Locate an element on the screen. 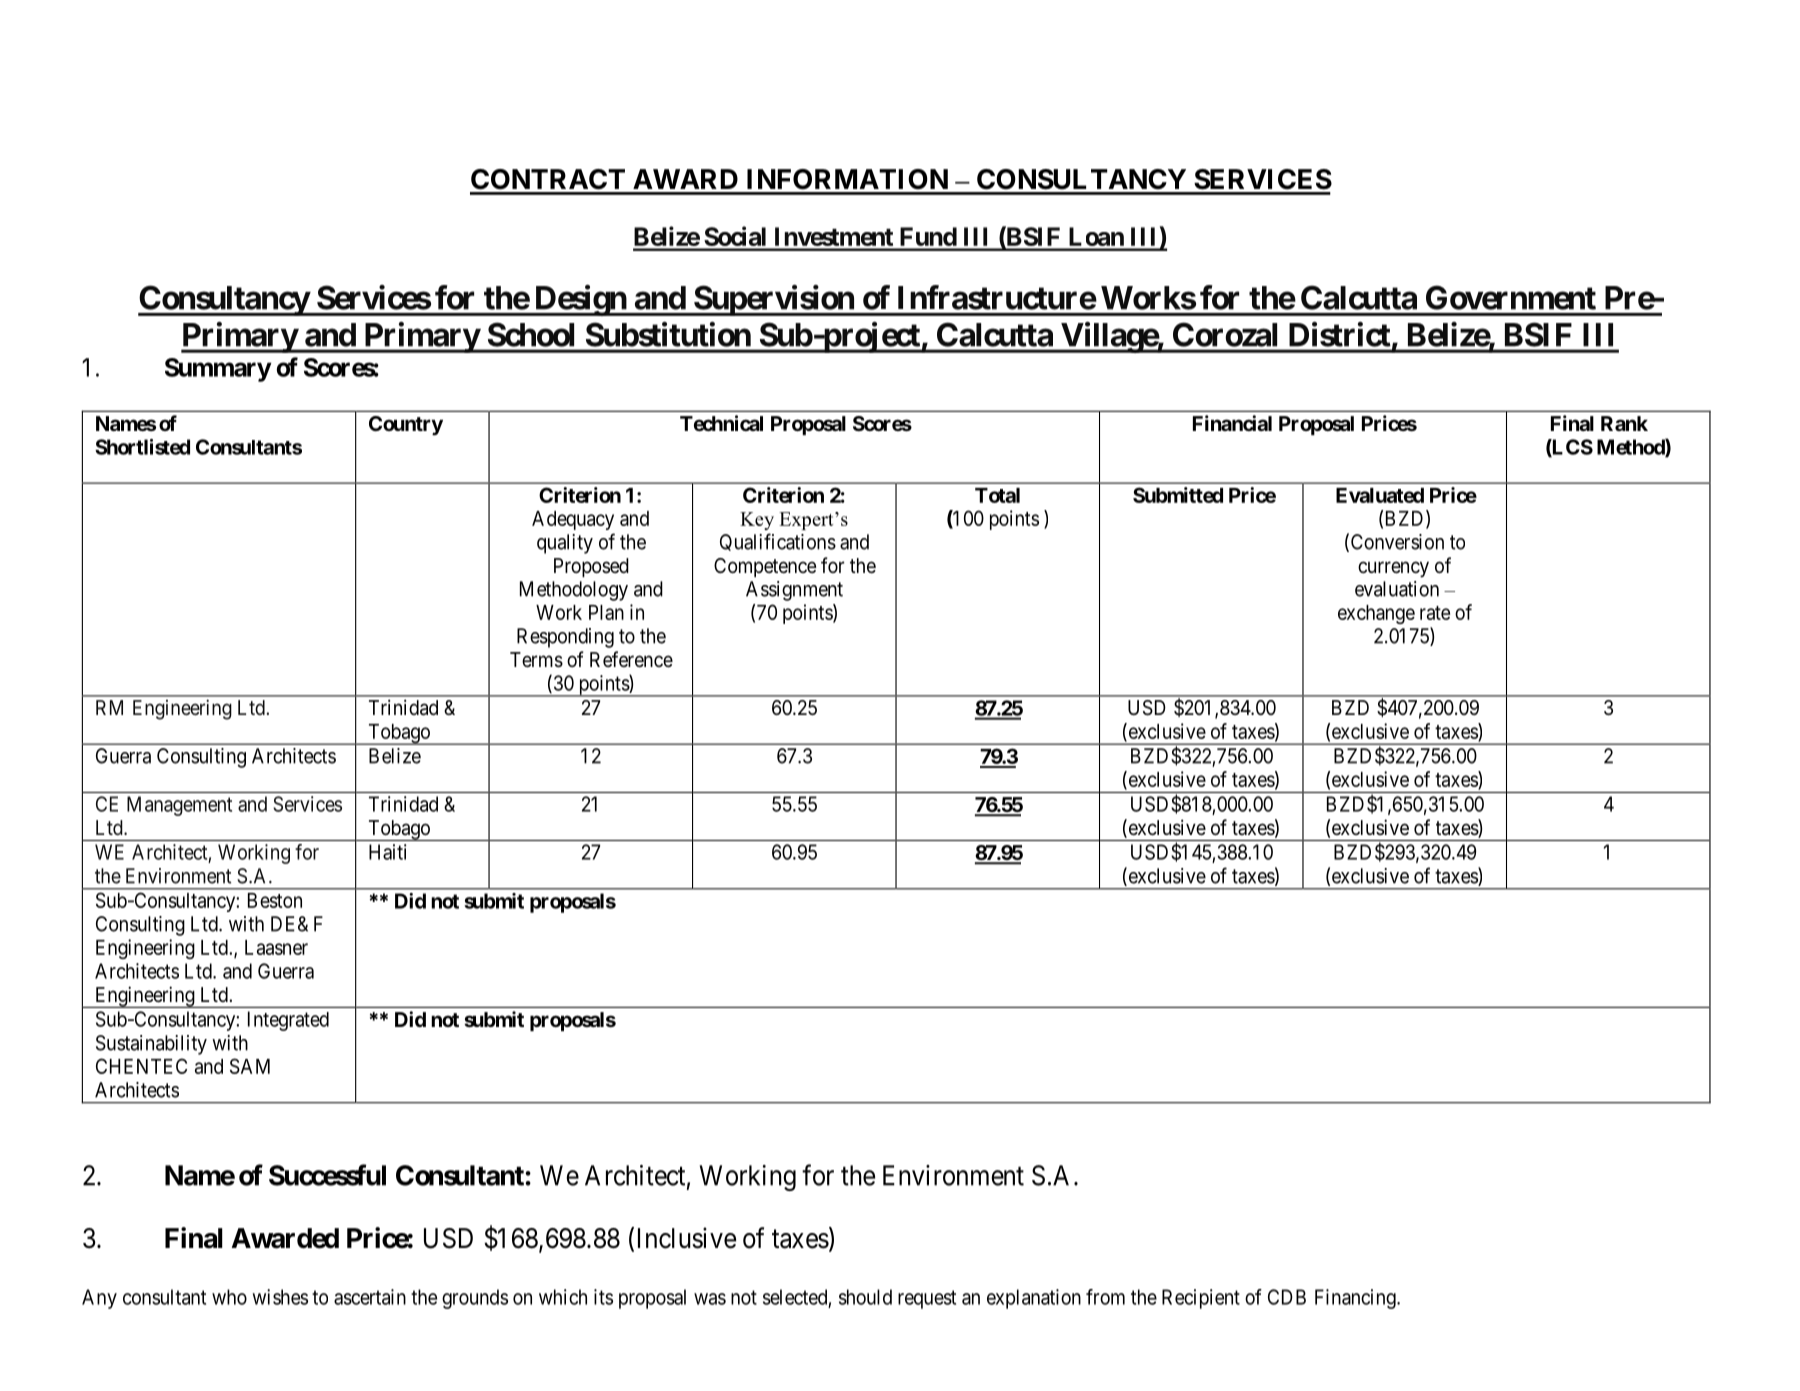 This screenshot has height=1391, width=1800. Reference is located at coordinates (631, 659).
